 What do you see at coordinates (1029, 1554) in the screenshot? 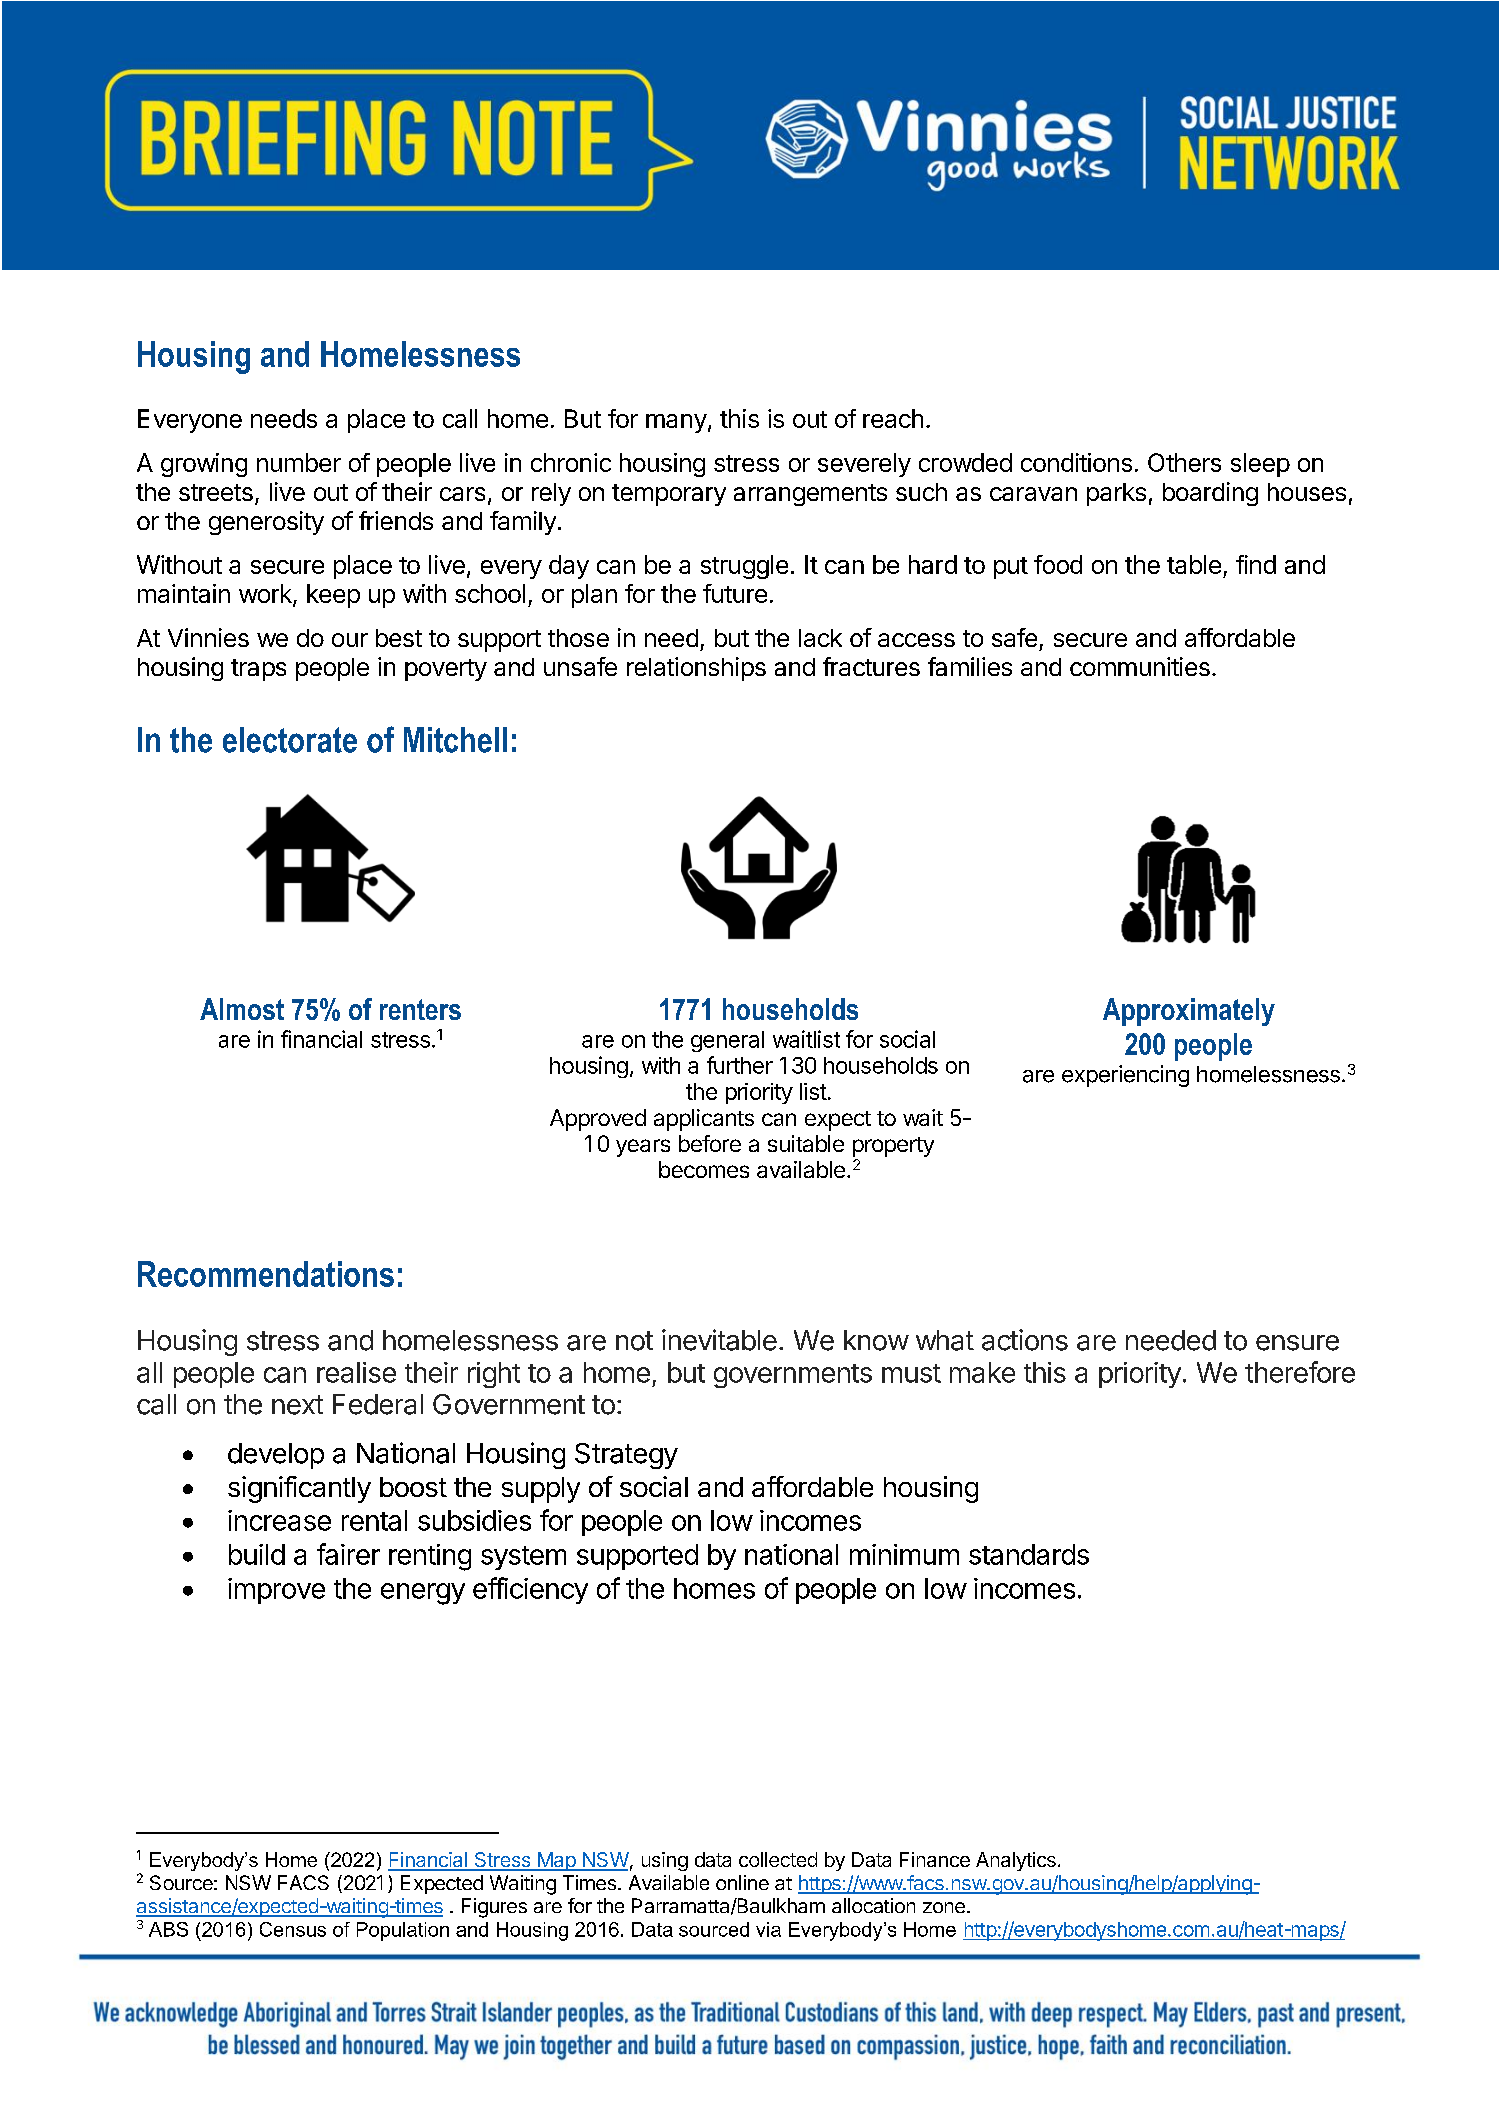
I see `standards` at bounding box center [1029, 1554].
